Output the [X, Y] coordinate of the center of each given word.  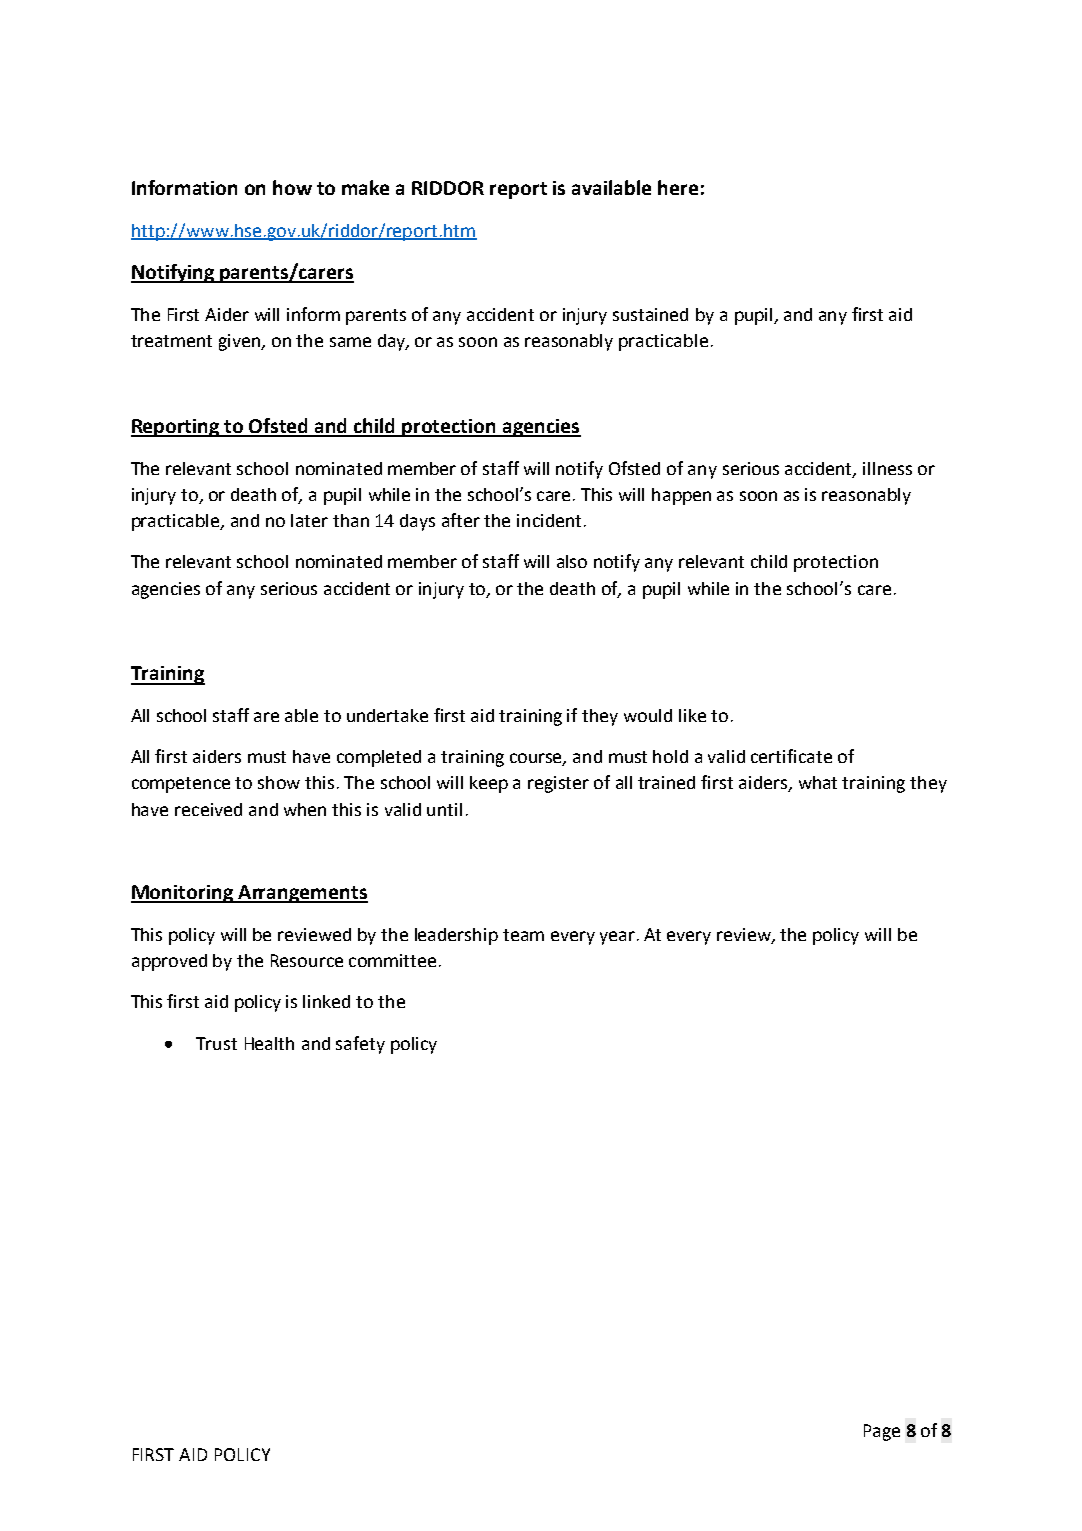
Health [269, 1043]
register [558, 784]
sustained [650, 314]
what [818, 782]
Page [882, 1432]
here [678, 187]
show [279, 782]
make [365, 187]
